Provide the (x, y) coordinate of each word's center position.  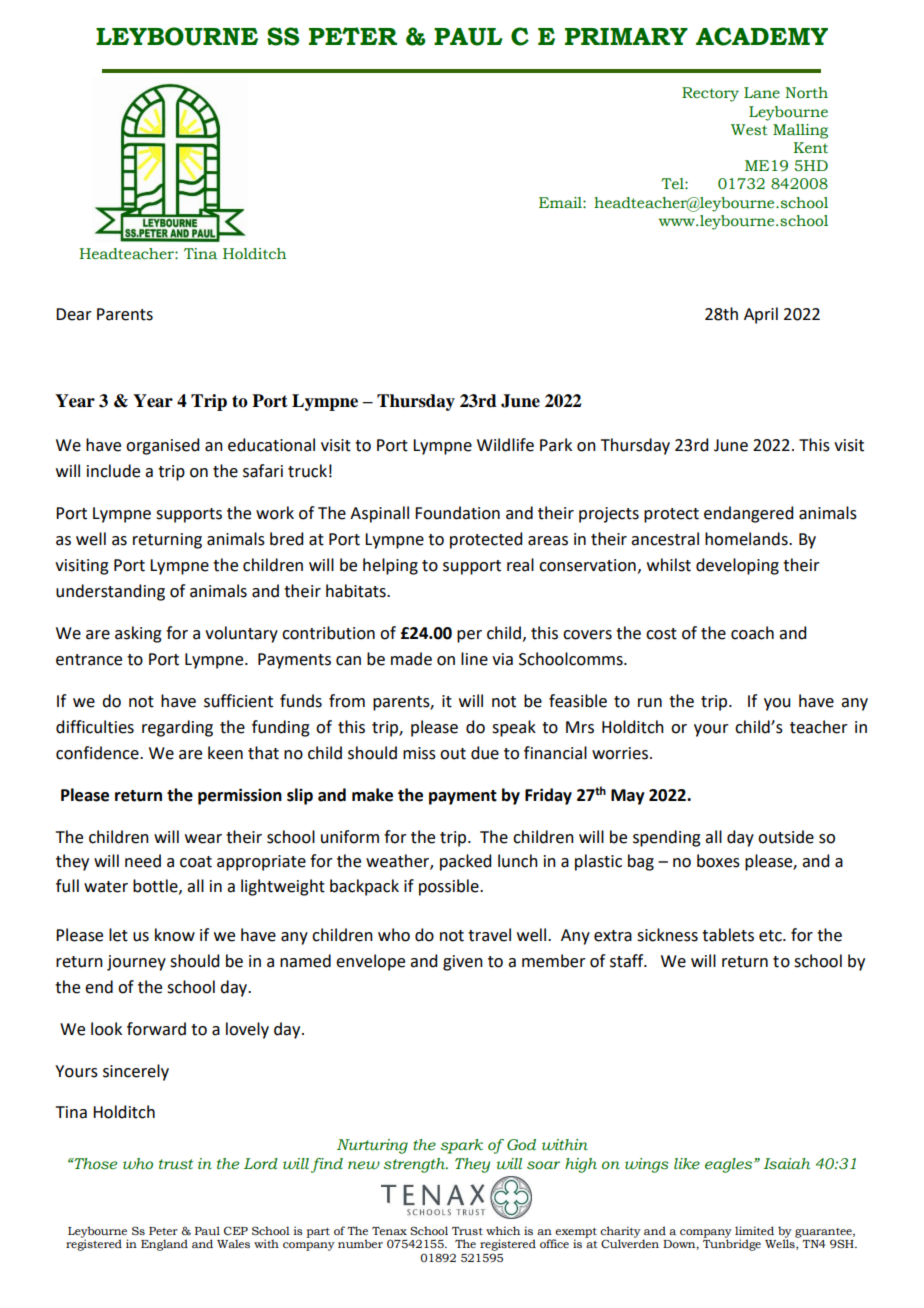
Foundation (457, 513)
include (113, 471)
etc (771, 936)
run (650, 703)
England (164, 1245)
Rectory (710, 94)
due (485, 753)
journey (136, 963)
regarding (177, 728)
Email (561, 202)
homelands (747, 539)
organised (162, 446)
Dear (74, 314)
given (463, 963)
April (761, 315)
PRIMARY (626, 36)
